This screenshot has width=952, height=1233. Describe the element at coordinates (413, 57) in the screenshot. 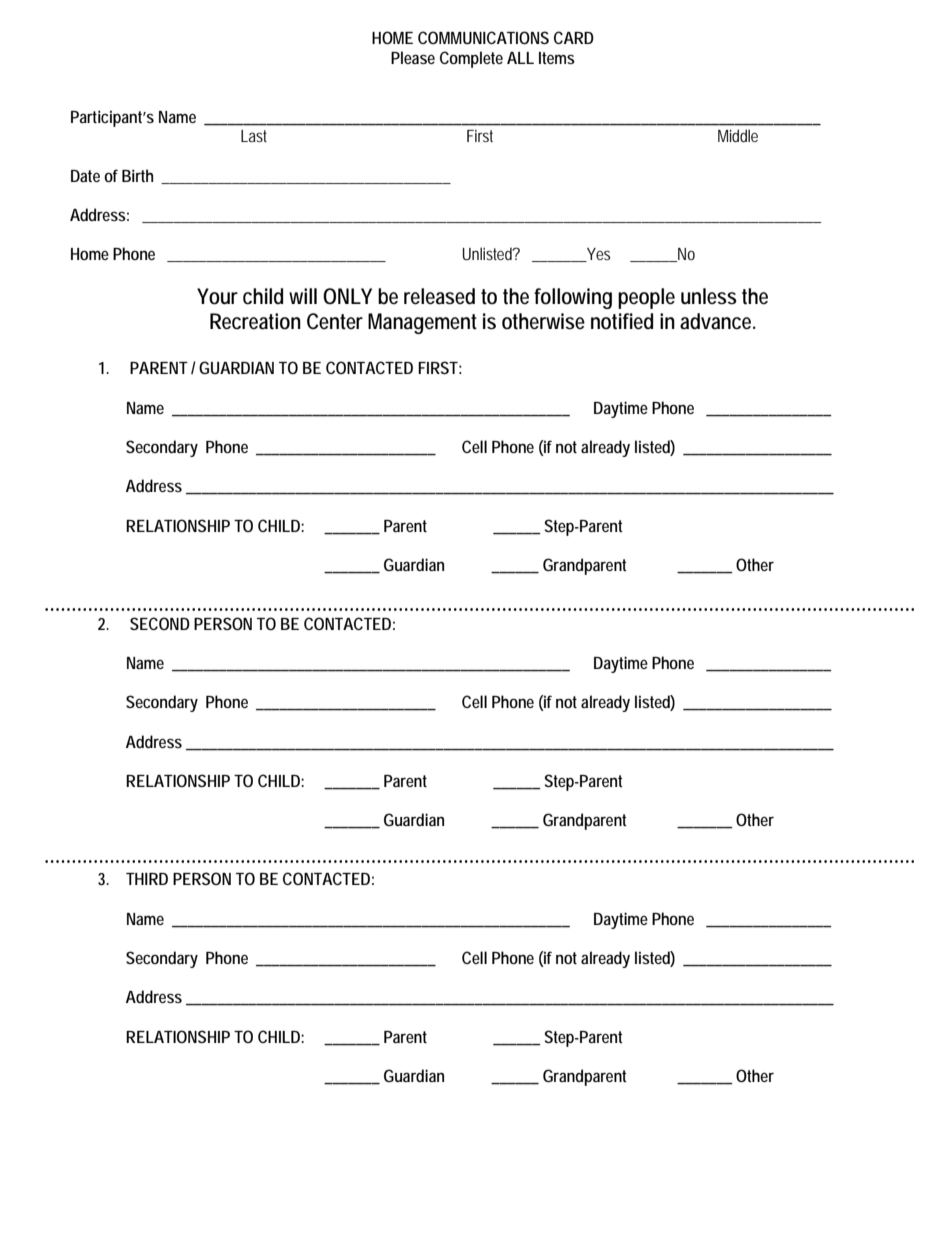

I see `Please` at that location.
